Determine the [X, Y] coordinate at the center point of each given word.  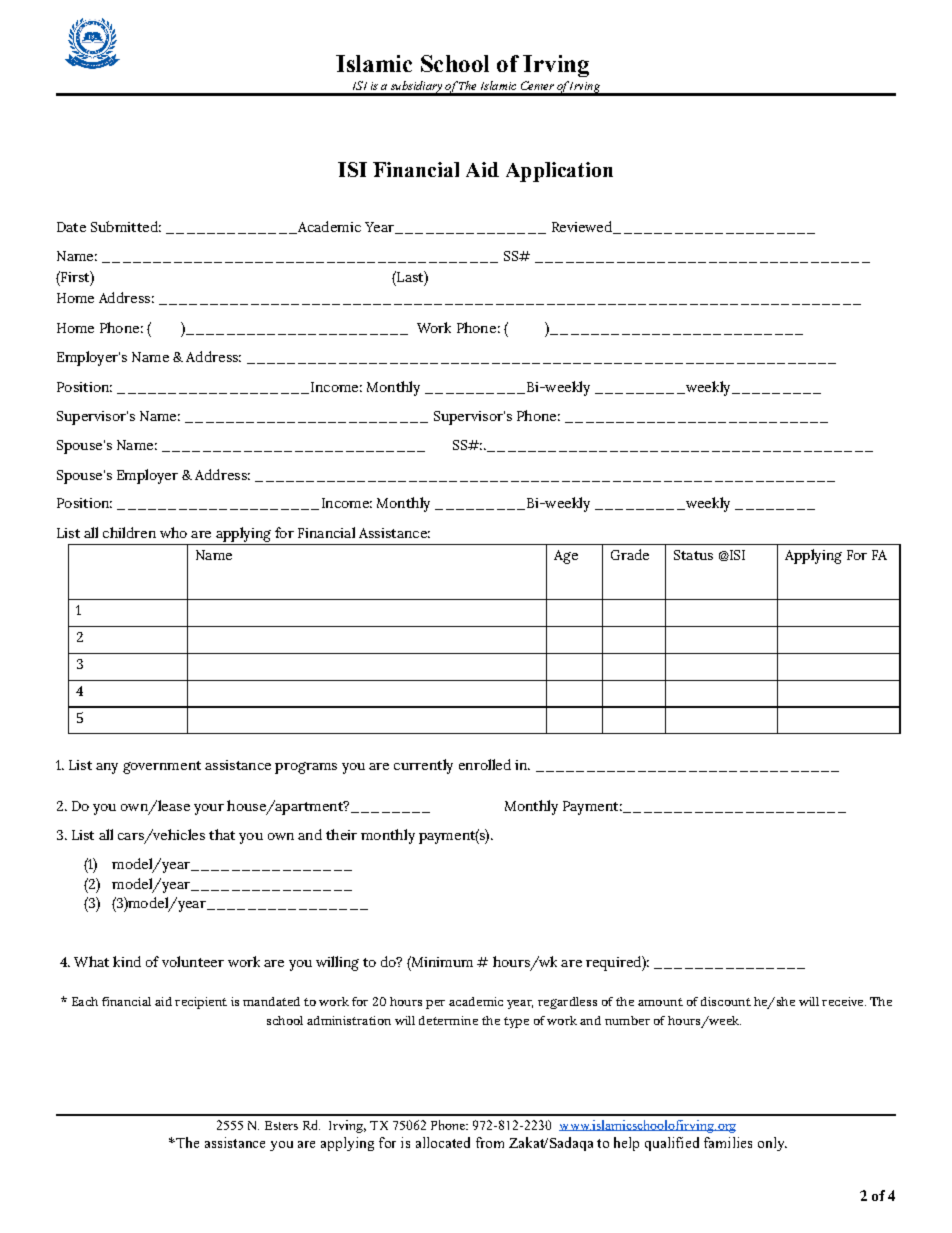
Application [559, 172]
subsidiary [416, 88]
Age [566, 557]
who [173, 532]
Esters [281, 1125]
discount [726, 1001]
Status [693, 555]
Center [537, 85]
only [772, 1144]
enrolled [485, 764]
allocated [443, 1142]
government [162, 767]
